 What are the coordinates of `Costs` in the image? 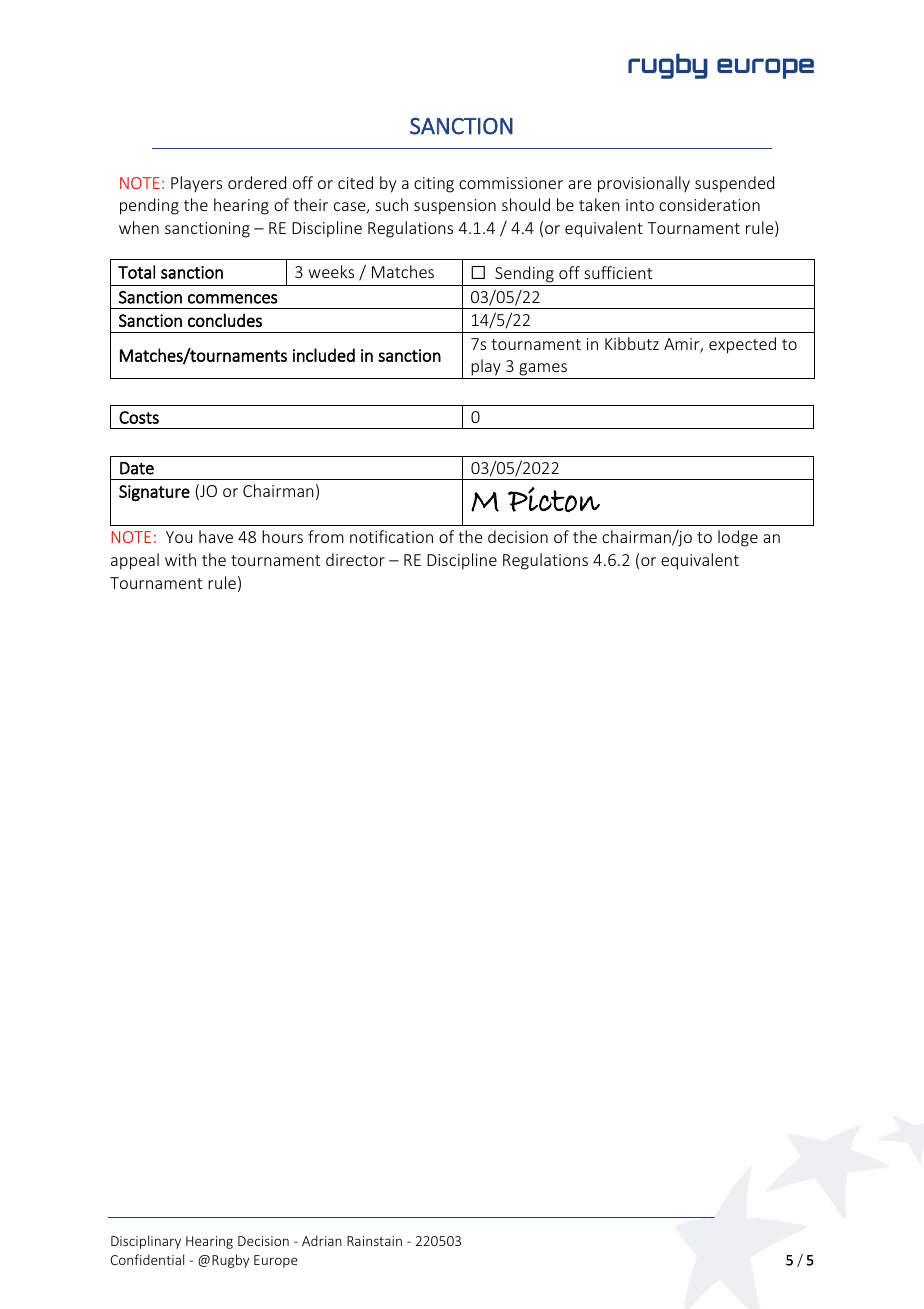 It's located at (139, 417).
